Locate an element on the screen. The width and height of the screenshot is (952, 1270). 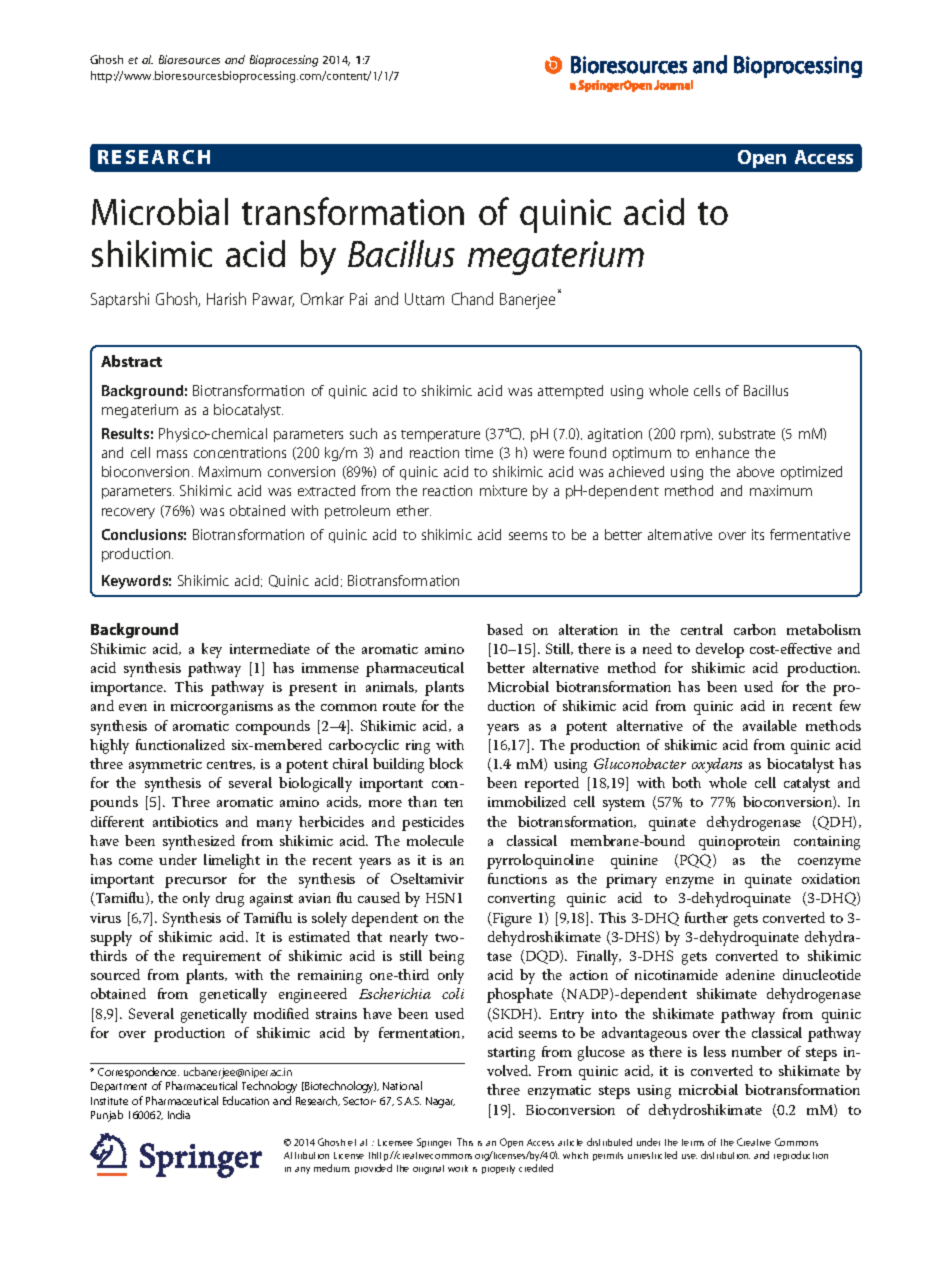
India is located at coordinates (179, 1114).
